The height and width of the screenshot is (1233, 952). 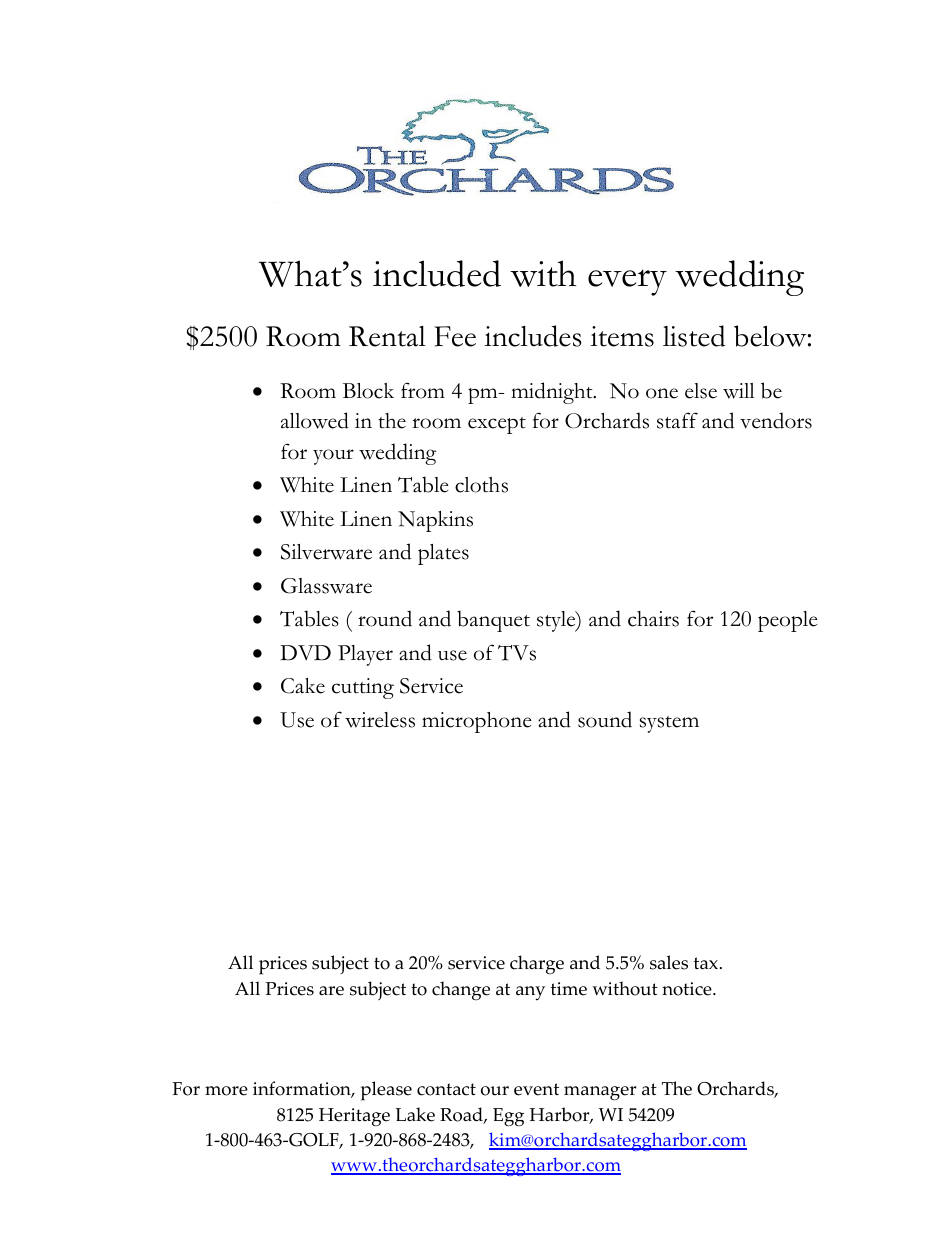 What do you see at coordinates (694, 336) in the screenshot?
I see `listed` at bounding box center [694, 336].
